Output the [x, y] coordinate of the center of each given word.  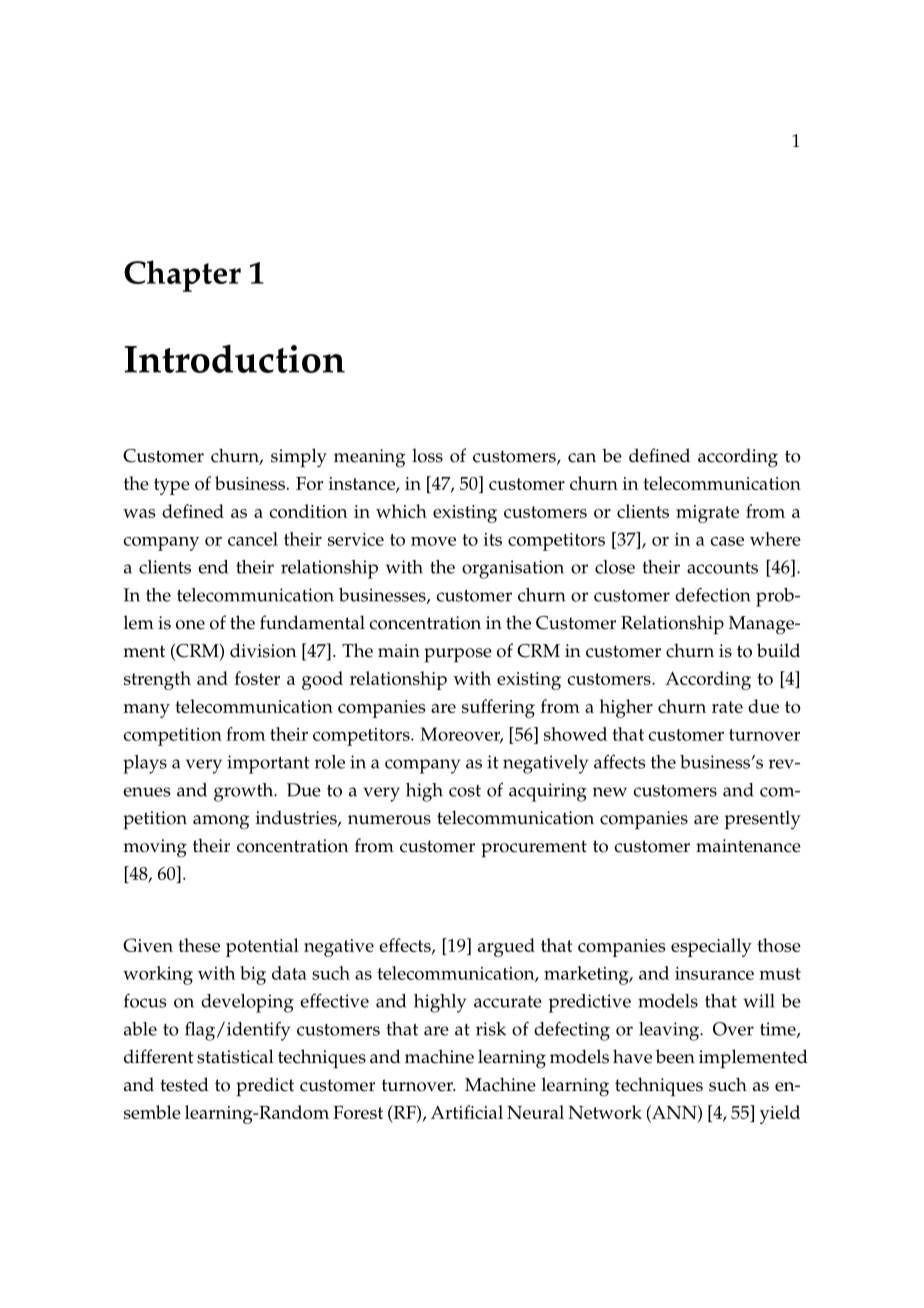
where [775, 539]
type [172, 486]
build [778, 650]
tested [184, 1084]
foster [257, 678]
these [199, 945]
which [401, 511]
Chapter [182, 276]
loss [427, 455]
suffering [498, 708]
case [727, 541]
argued [506, 947]
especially [711, 947]
